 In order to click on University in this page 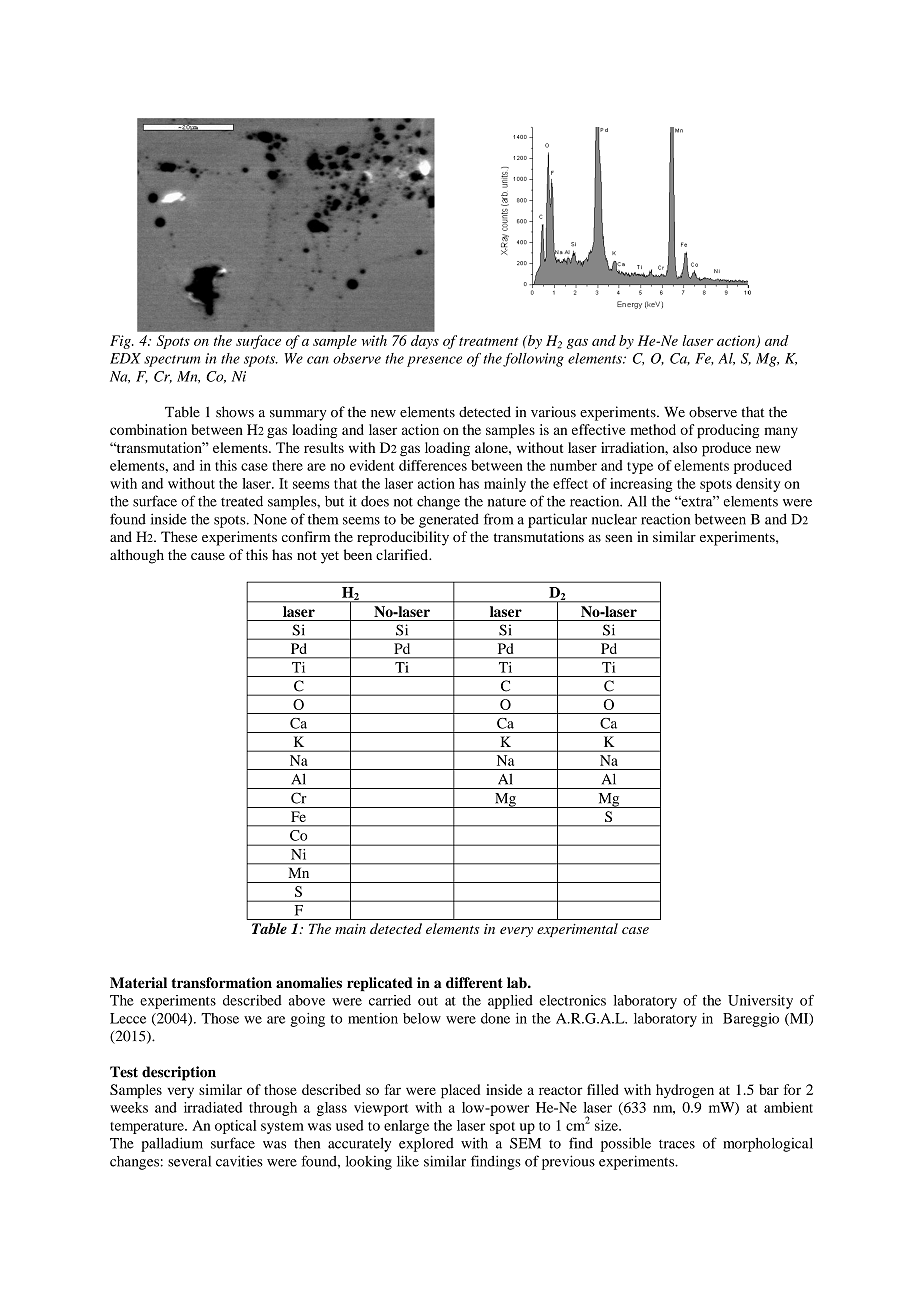, I will do `click(760, 1002)`.
